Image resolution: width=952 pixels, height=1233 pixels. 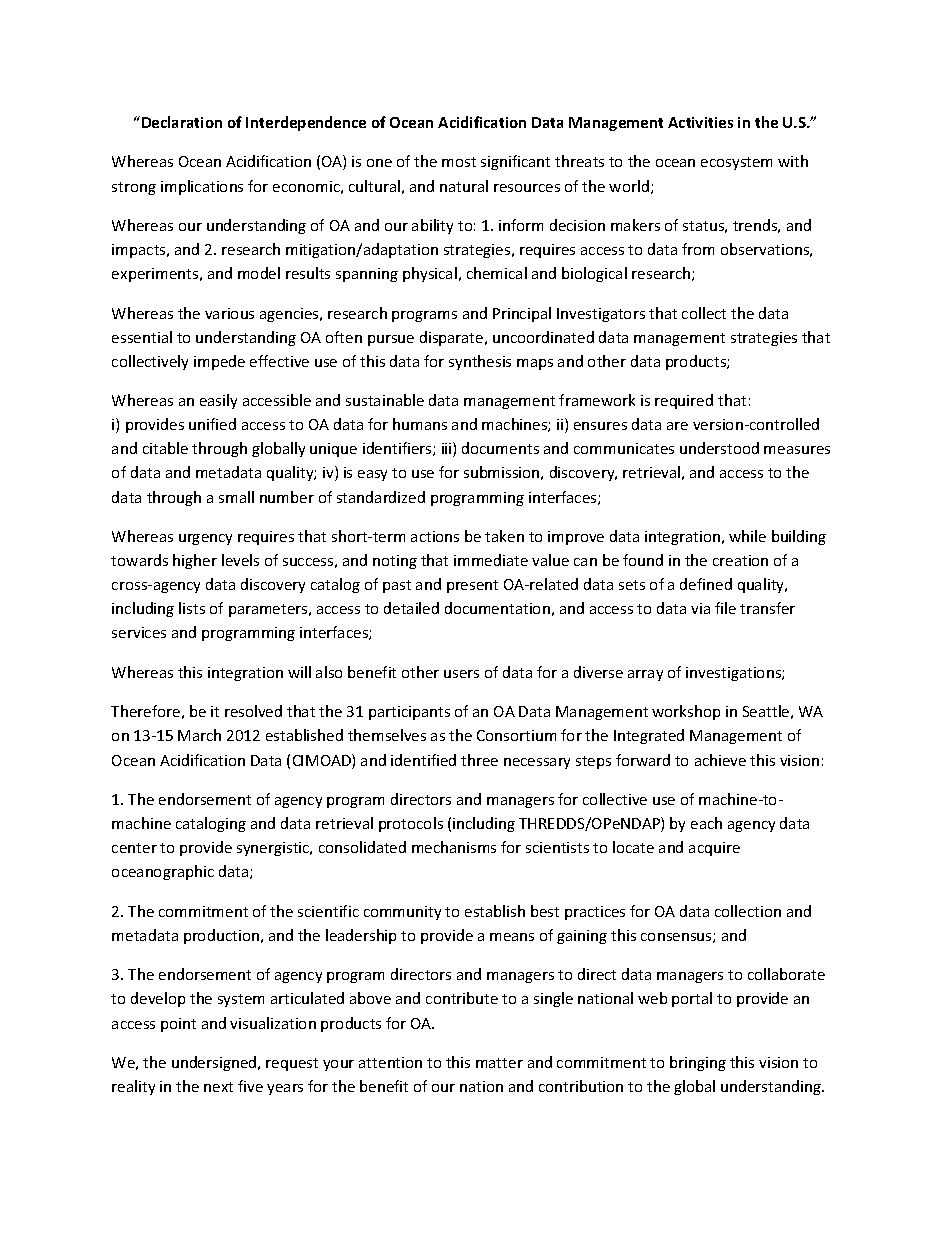 I want to click on most, so click(x=459, y=162).
